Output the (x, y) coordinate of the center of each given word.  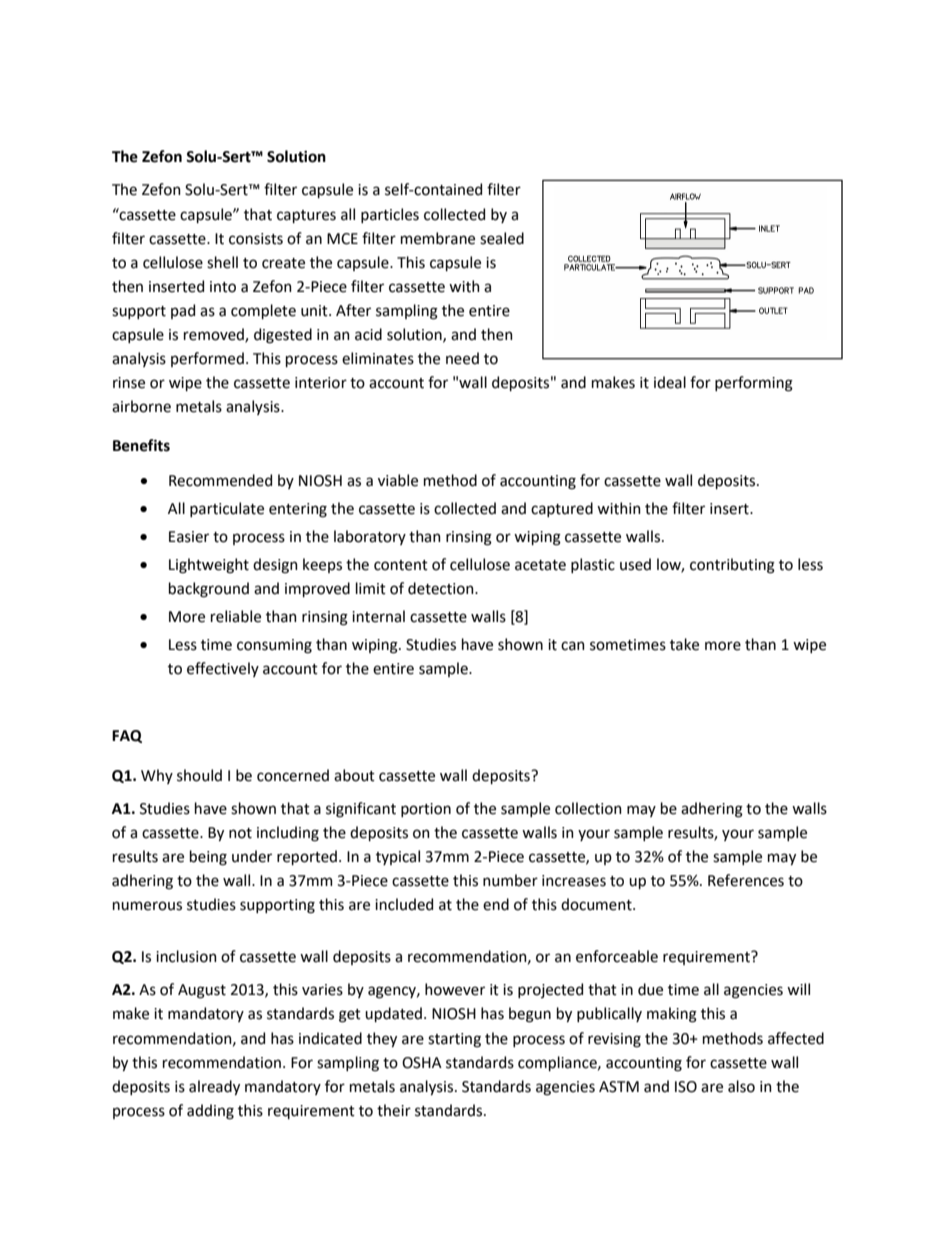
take (684, 644)
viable (398, 480)
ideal (670, 382)
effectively (223, 669)
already (214, 1087)
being (208, 858)
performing (754, 384)
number (510, 880)
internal (378, 616)
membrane (438, 238)
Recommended (220, 480)
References (746, 880)
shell (222, 262)
